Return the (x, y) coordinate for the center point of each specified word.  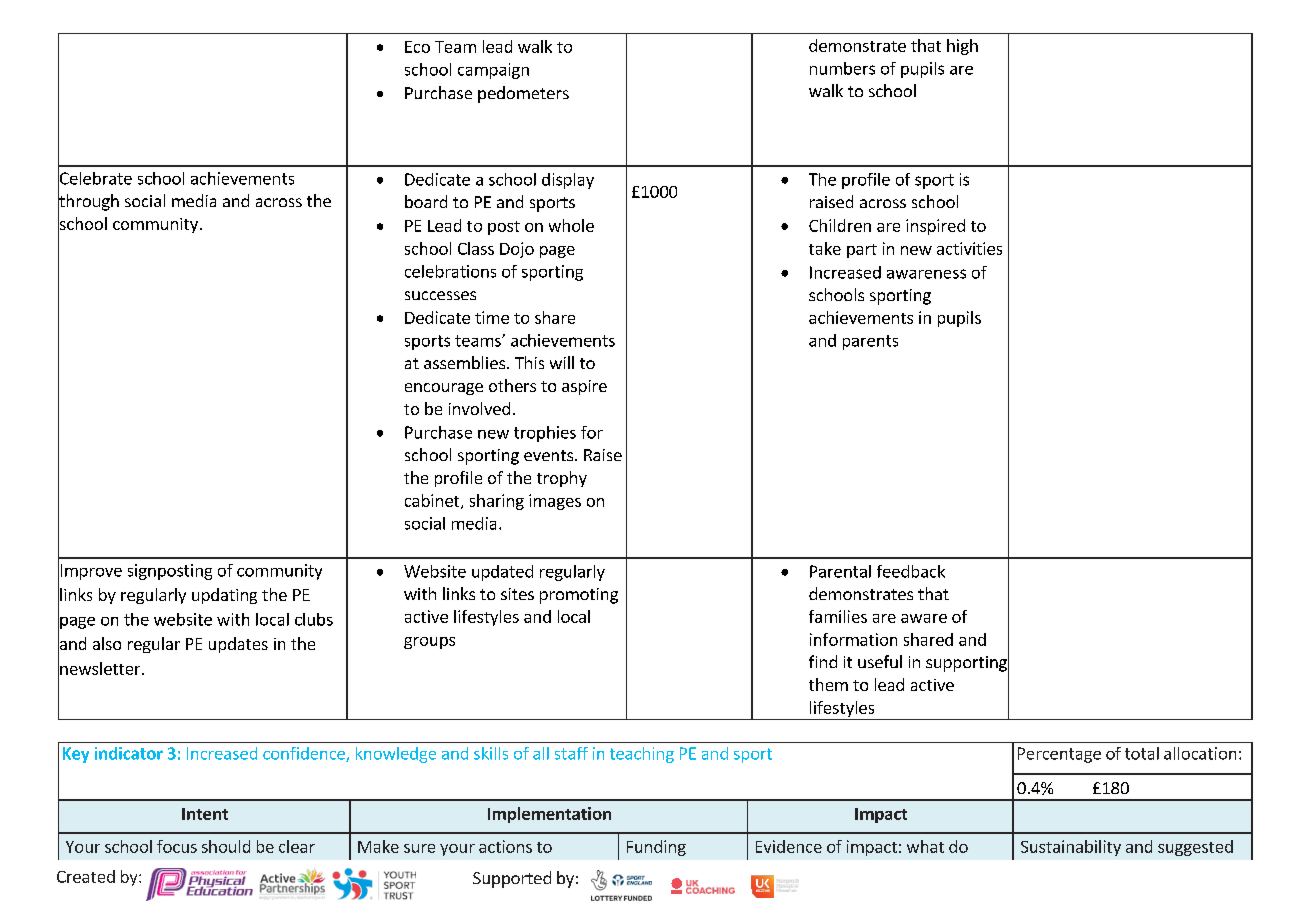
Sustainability (1071, 848)
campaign (493, 71)
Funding (656, 848)
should (226, 846)
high (962, 47)
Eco (417, 47)
